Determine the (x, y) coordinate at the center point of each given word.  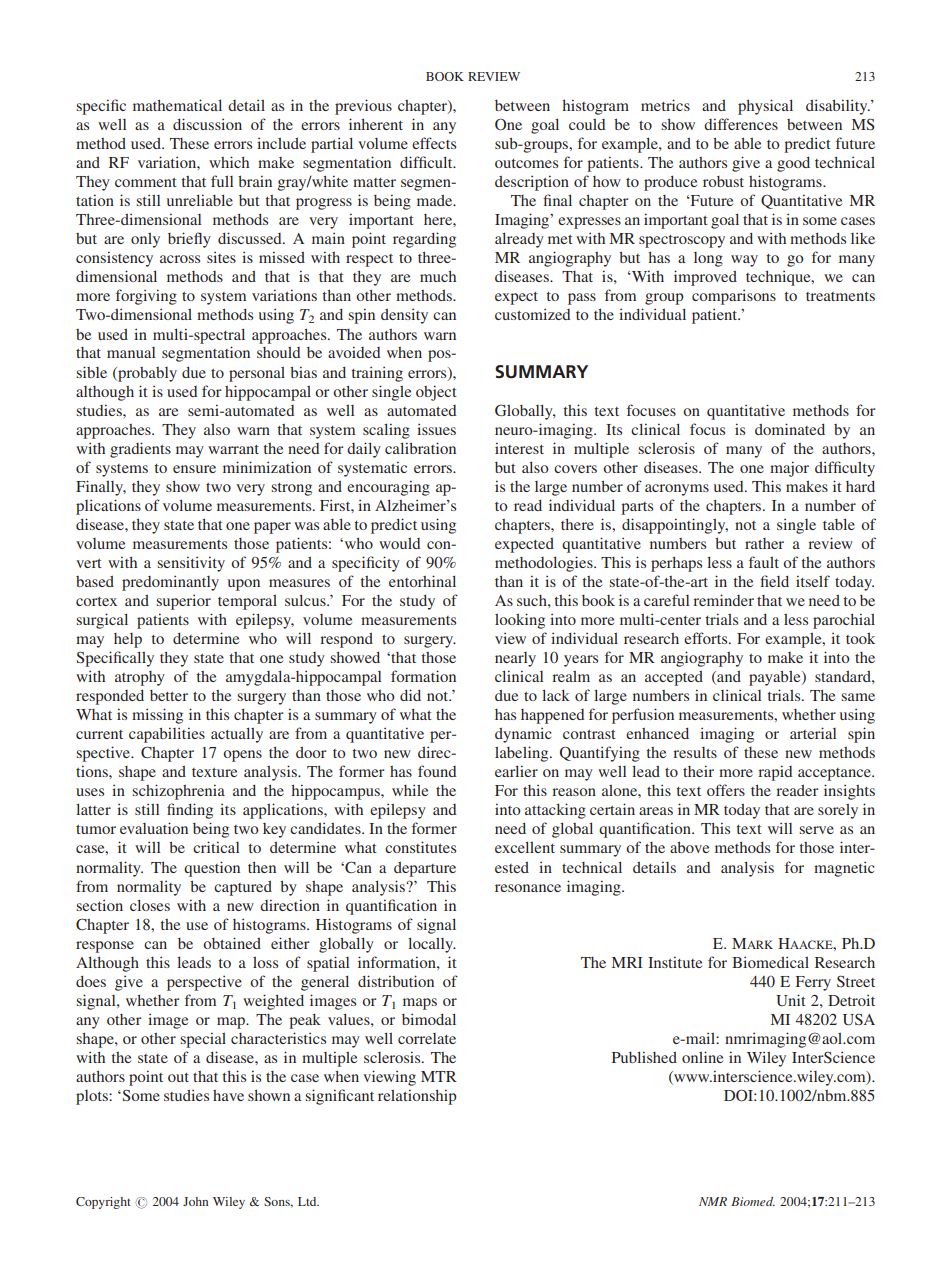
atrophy (140, 678)
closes (150, 905)
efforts (707, 638)
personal (257, 374)
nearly (515, 659)
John (195, 1201)
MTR (439, 1076)
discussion (207, 124)
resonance (528, 888)
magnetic (844, 869)
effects (434, 143)
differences (741, 124)
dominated (790, 429)
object (436, 393)
